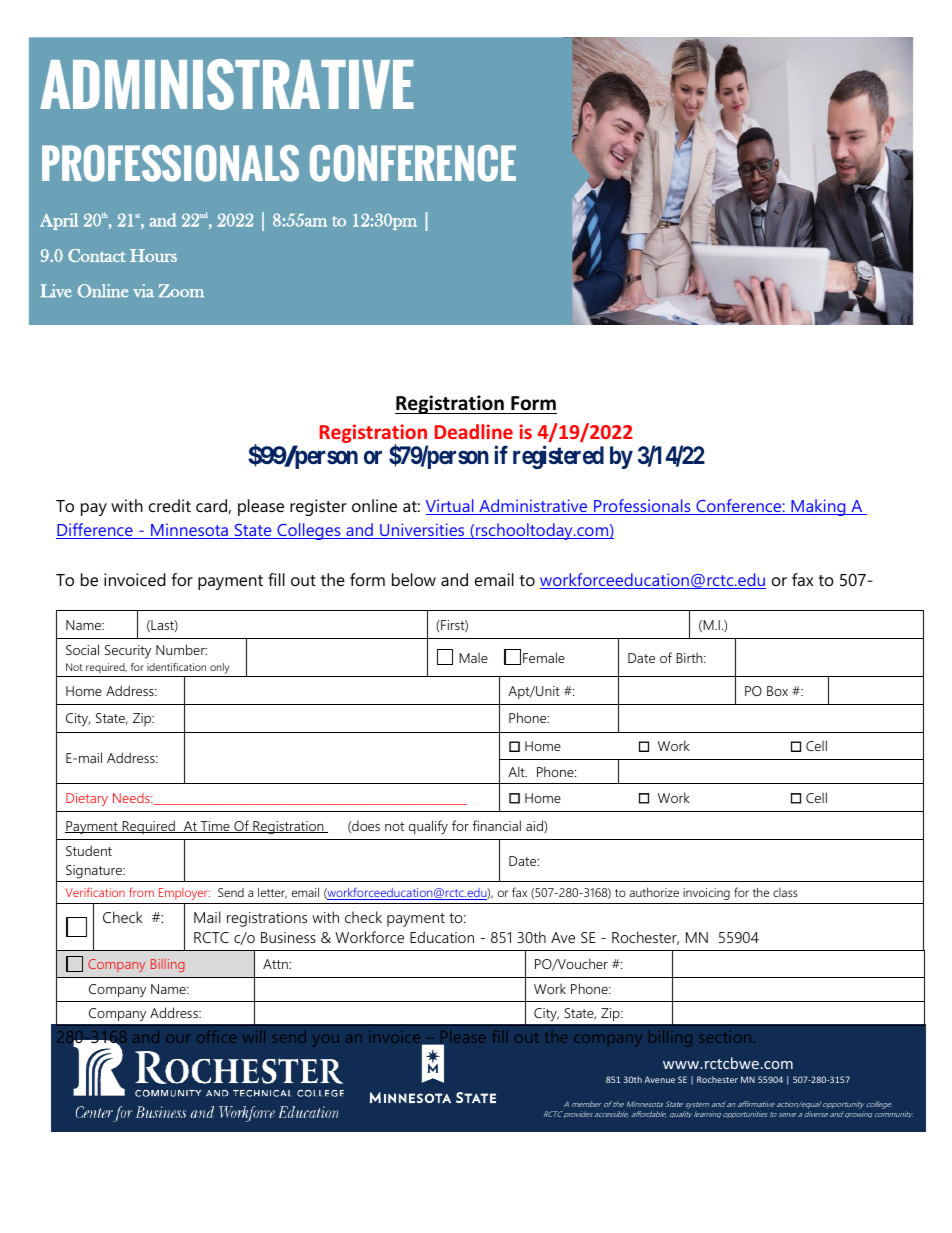 Image resolution: width=952 pixels, height=1233 pixels. What do you see at coordinates (276, 964) in the screenshot?
I see `Attn` at bounding box center [276, 964].
